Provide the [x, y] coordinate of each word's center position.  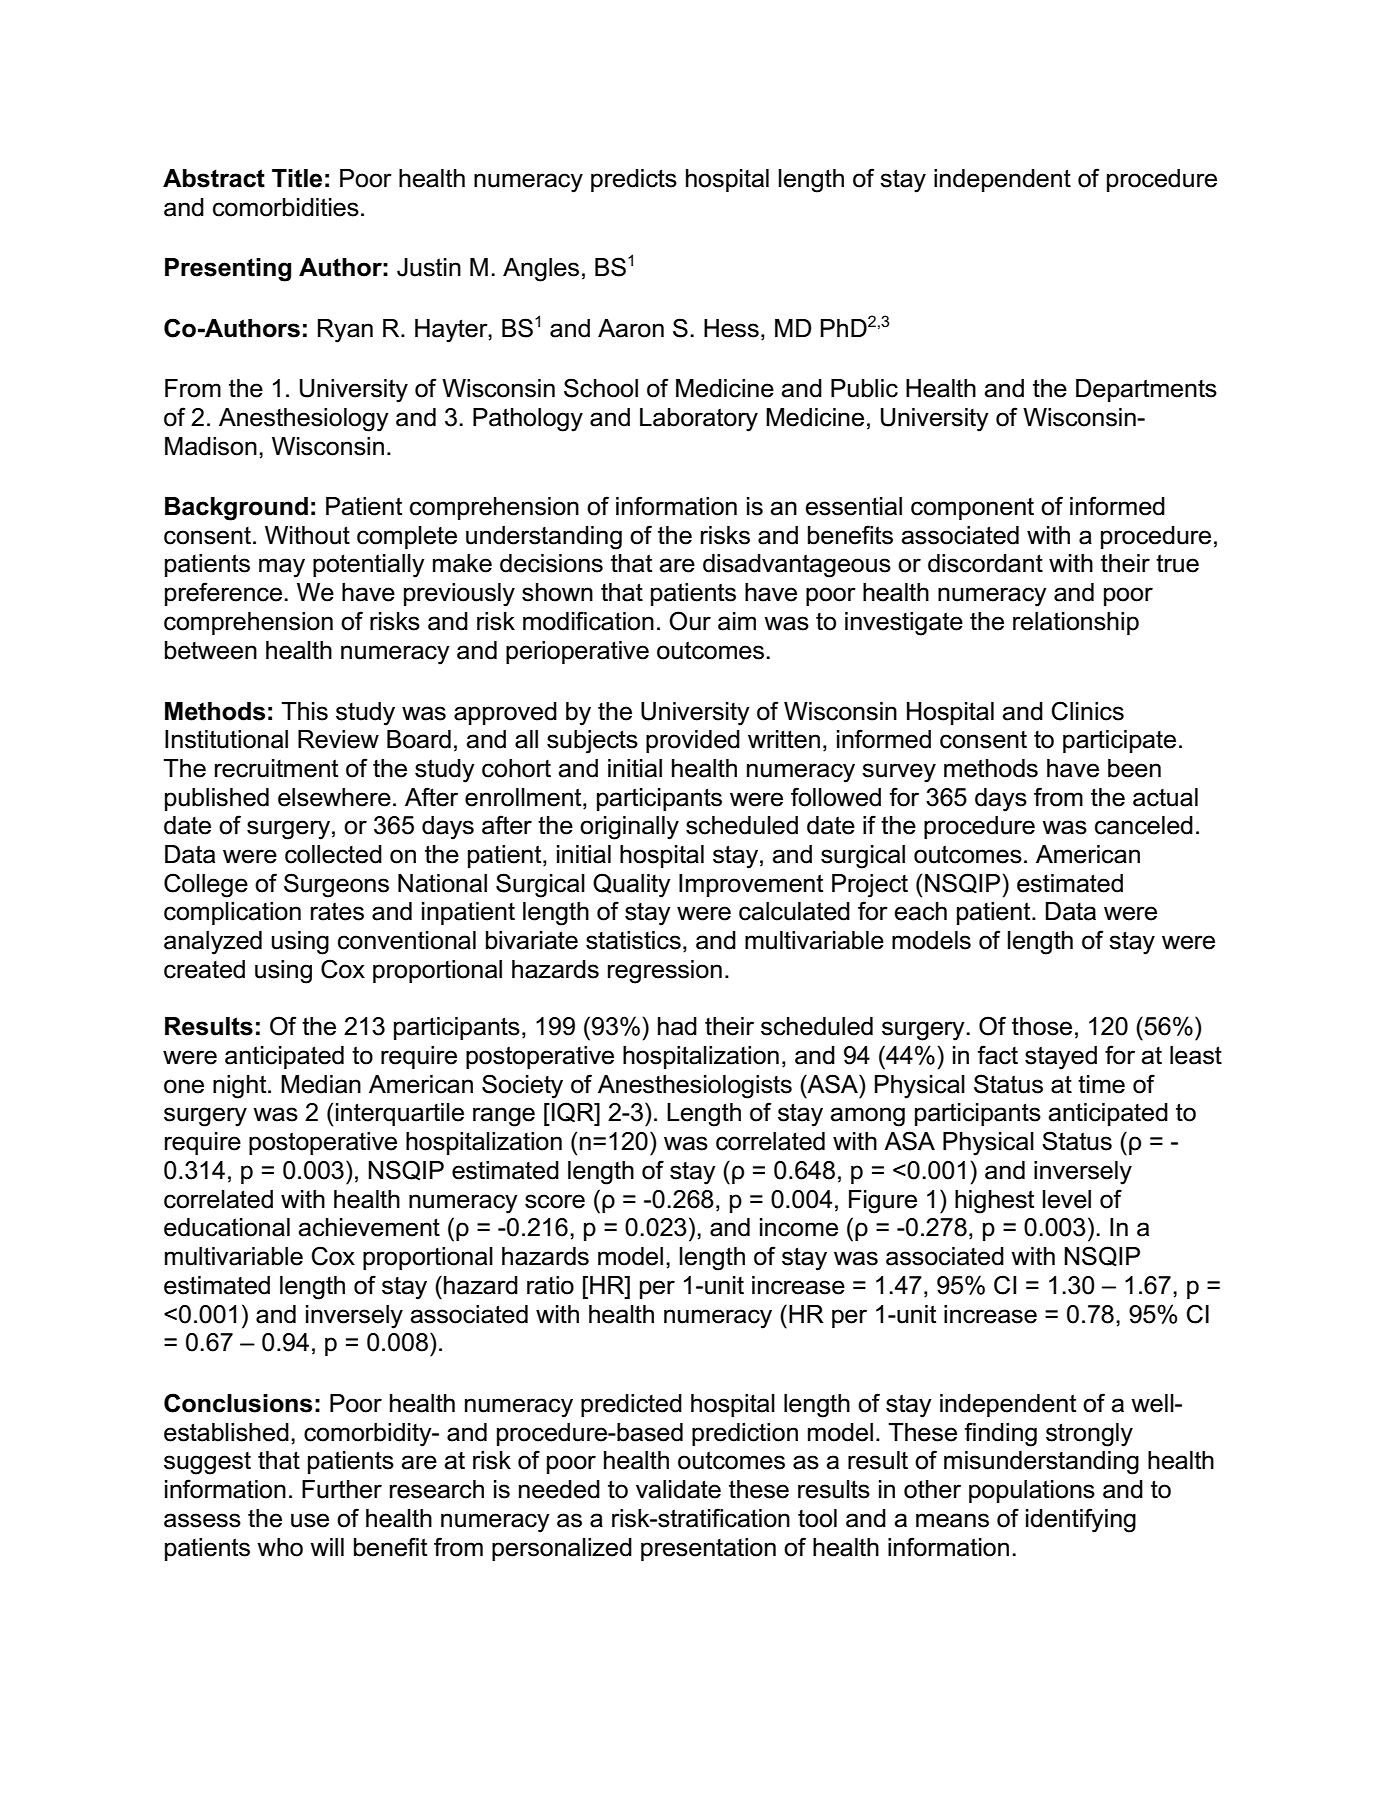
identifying [1081, 1520]
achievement [369, 1227]
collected [333, 854]
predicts [634, 180]
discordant [985, 563]
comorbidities [286, 207]
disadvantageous [797, 566]
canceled [1144, 825]
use [310, 1520]
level [1067, 1199]
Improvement [751, 885]
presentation [708, 1549]
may [282, 568]
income [799, 1227]
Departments [1146, 390]
